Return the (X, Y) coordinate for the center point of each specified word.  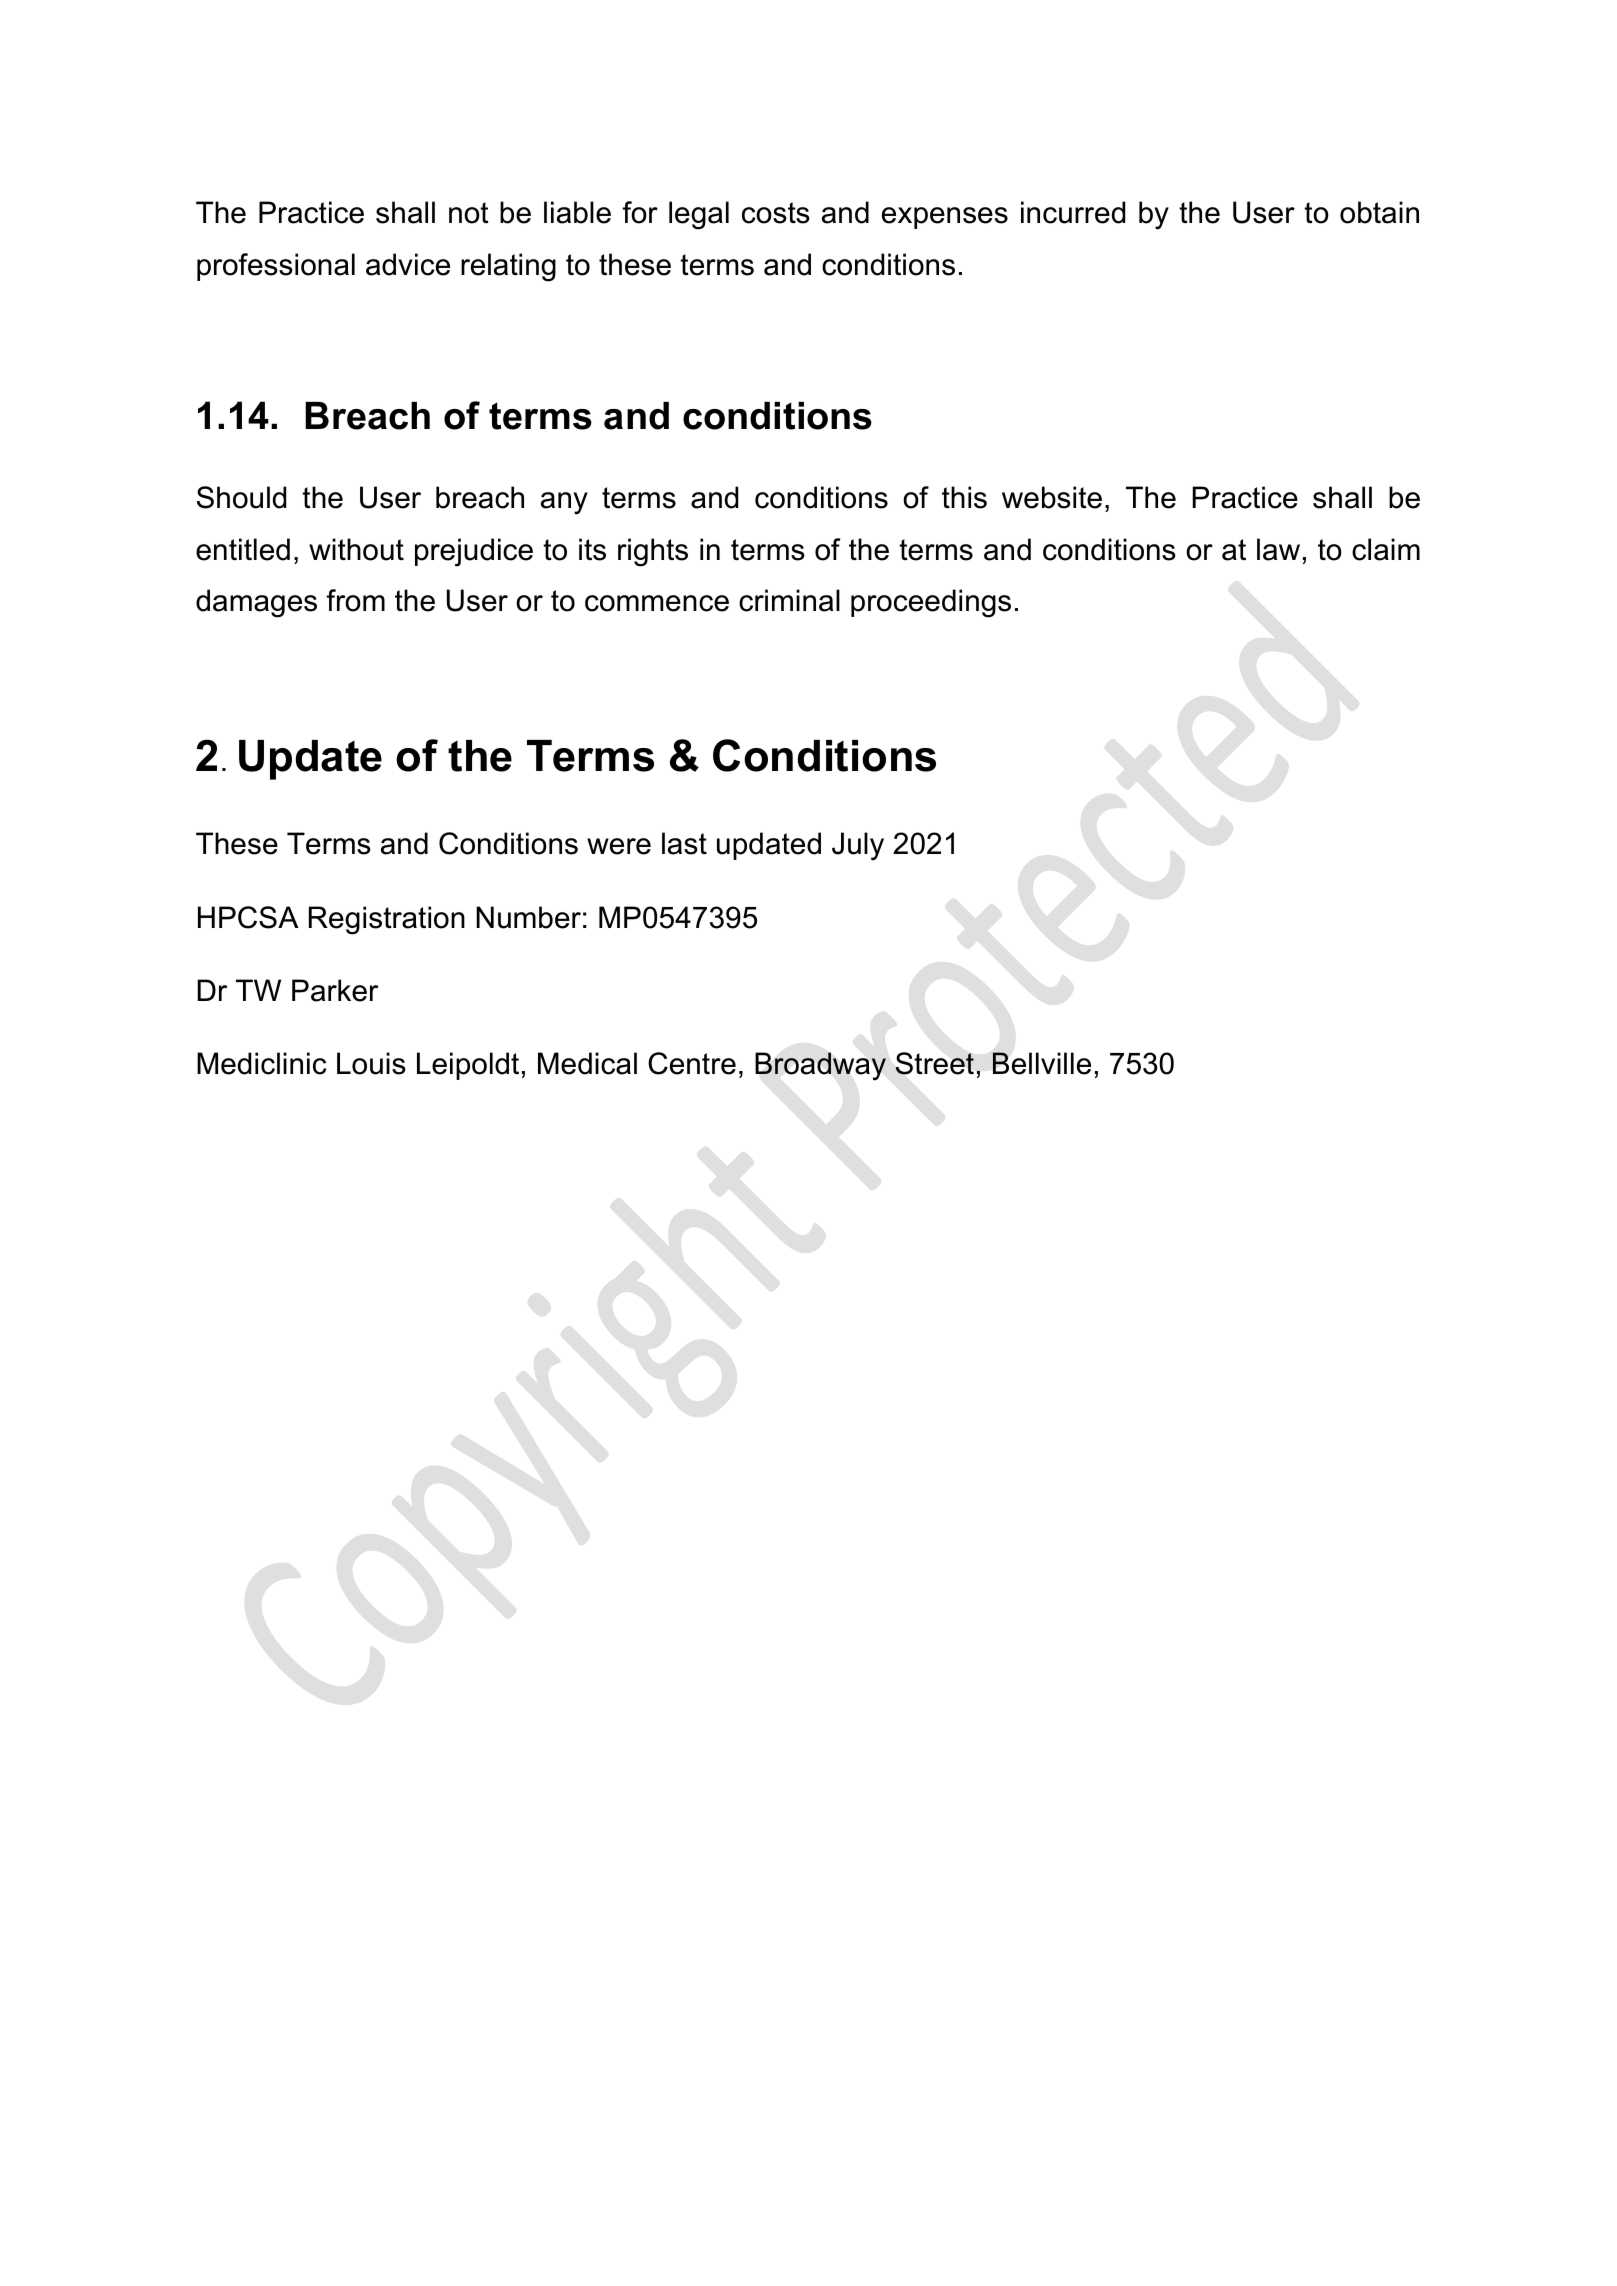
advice (408, 264)
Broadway (820, 1066)
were (619, 846)
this (964, 497)
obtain (1379, 212)
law (1278, 549)
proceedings (931, 603)
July (858, 846)
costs (776, 213)
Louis (371, 1063)
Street (934, 1063)
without (356, 549)
